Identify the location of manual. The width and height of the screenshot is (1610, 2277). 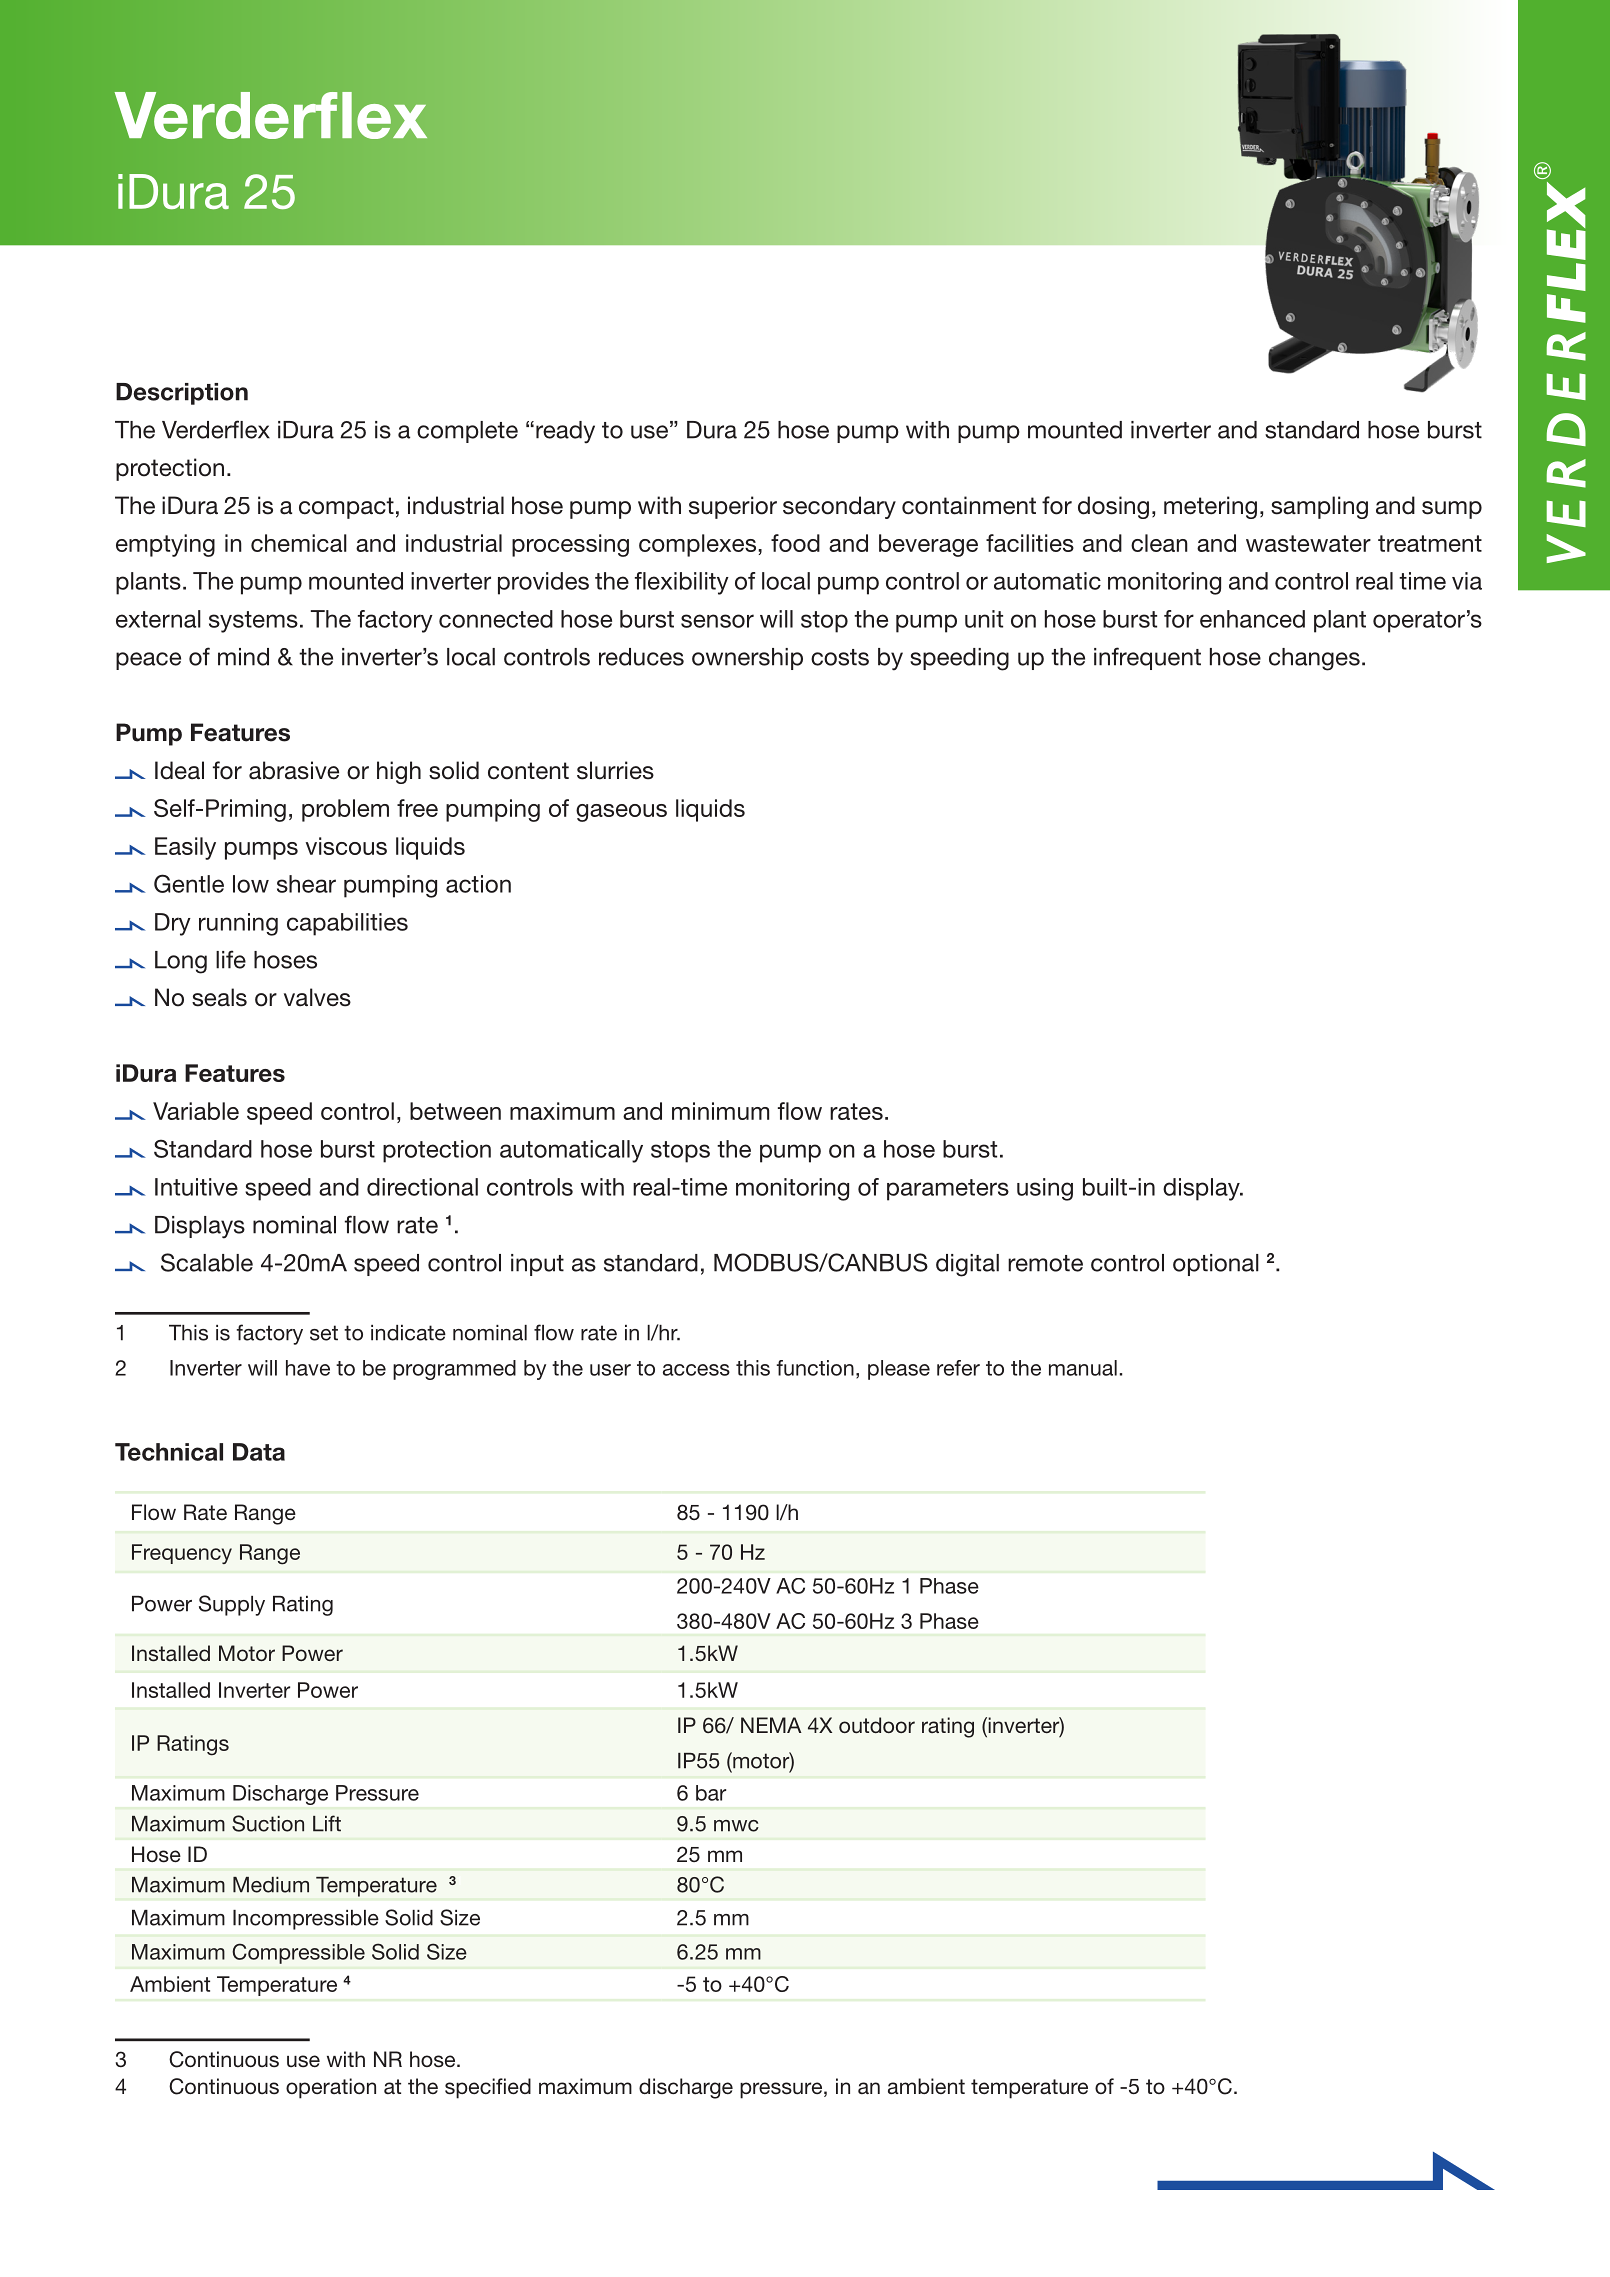
(1083, 1368).
